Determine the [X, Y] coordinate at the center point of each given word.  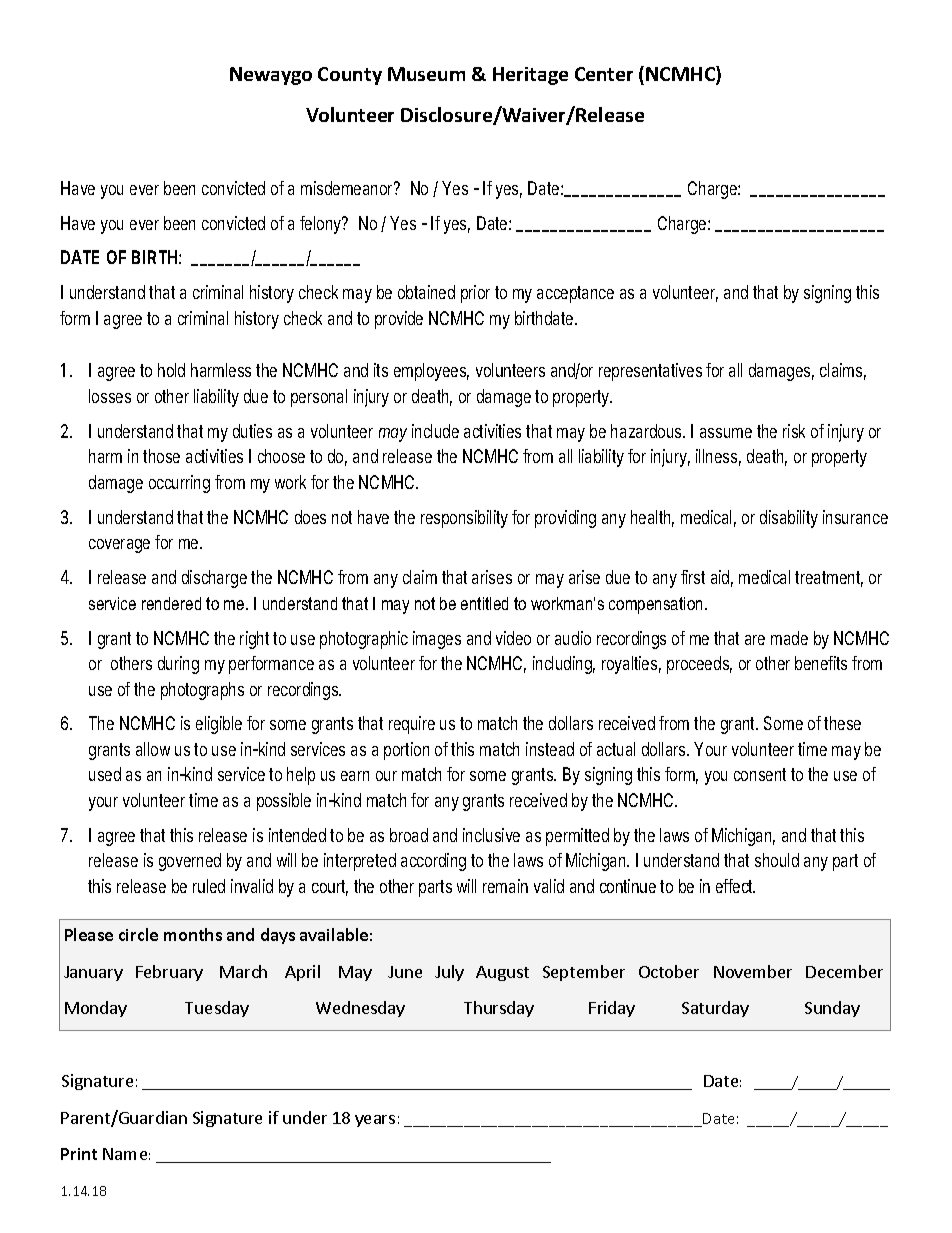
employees [431, 372]
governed [190, 862]
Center [604, 74]
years [375, 1121]
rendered [171, 603]
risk [794, 431]
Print [79, 1154]
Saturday [715, 1009]
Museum [426, 74]
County [350, 76]
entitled [484, 603]
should [777, 860]
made [789, 638]
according [433, 862]
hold [171, 370]
